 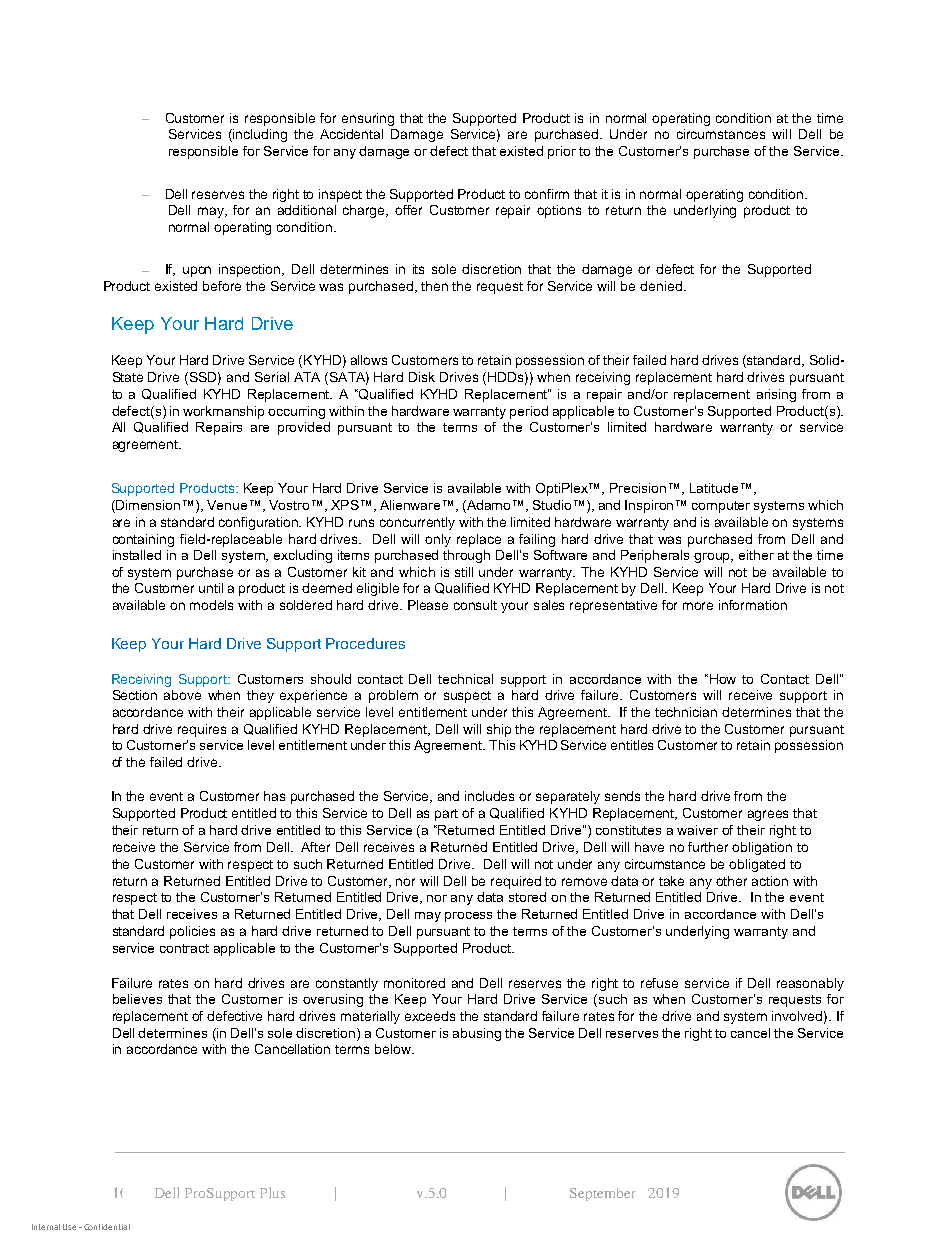 What do you see at coordinates (603, 1194) in the screenshot?
I see `September` at bounding box center [603, 1194].
